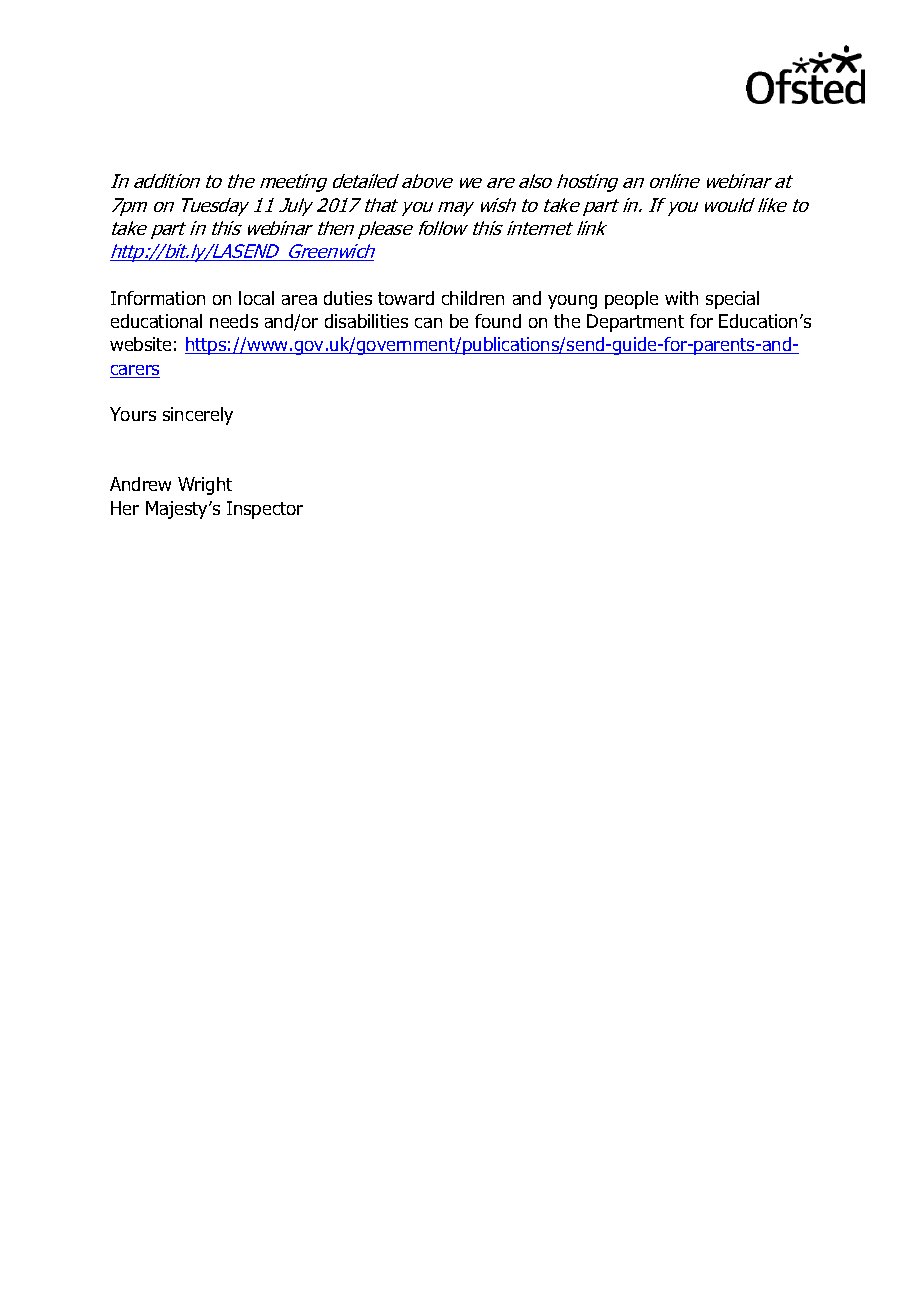 This screenshot has height=1308, width=924. What do you see at coordinates (406, 298) in the screenshot?
I see `toward` at bounding box center [406, 298].
